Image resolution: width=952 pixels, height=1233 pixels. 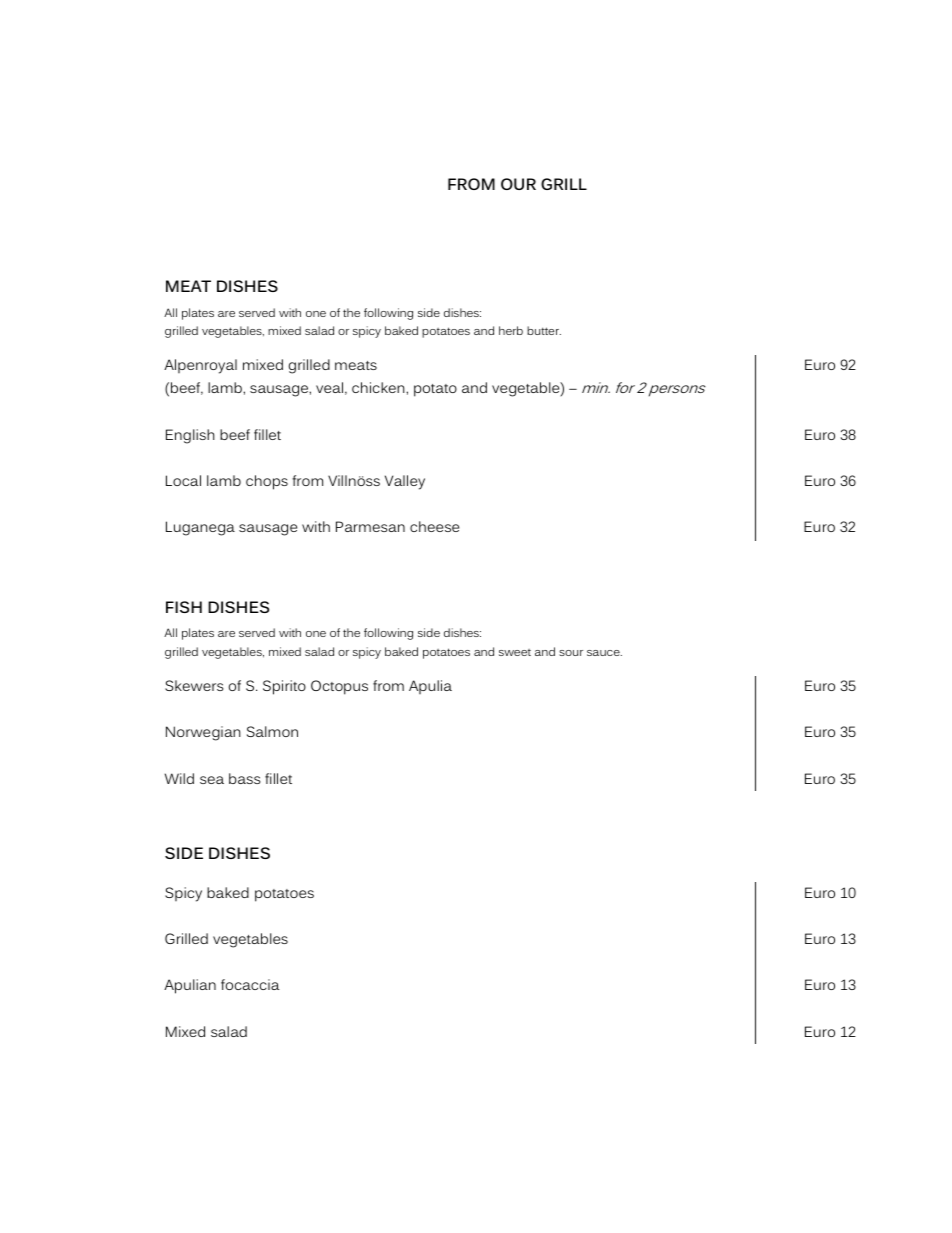 What do you see at coordinates (284, 687) in the screenshot?
I see `Spirito` at bounding box center [284, 687].
